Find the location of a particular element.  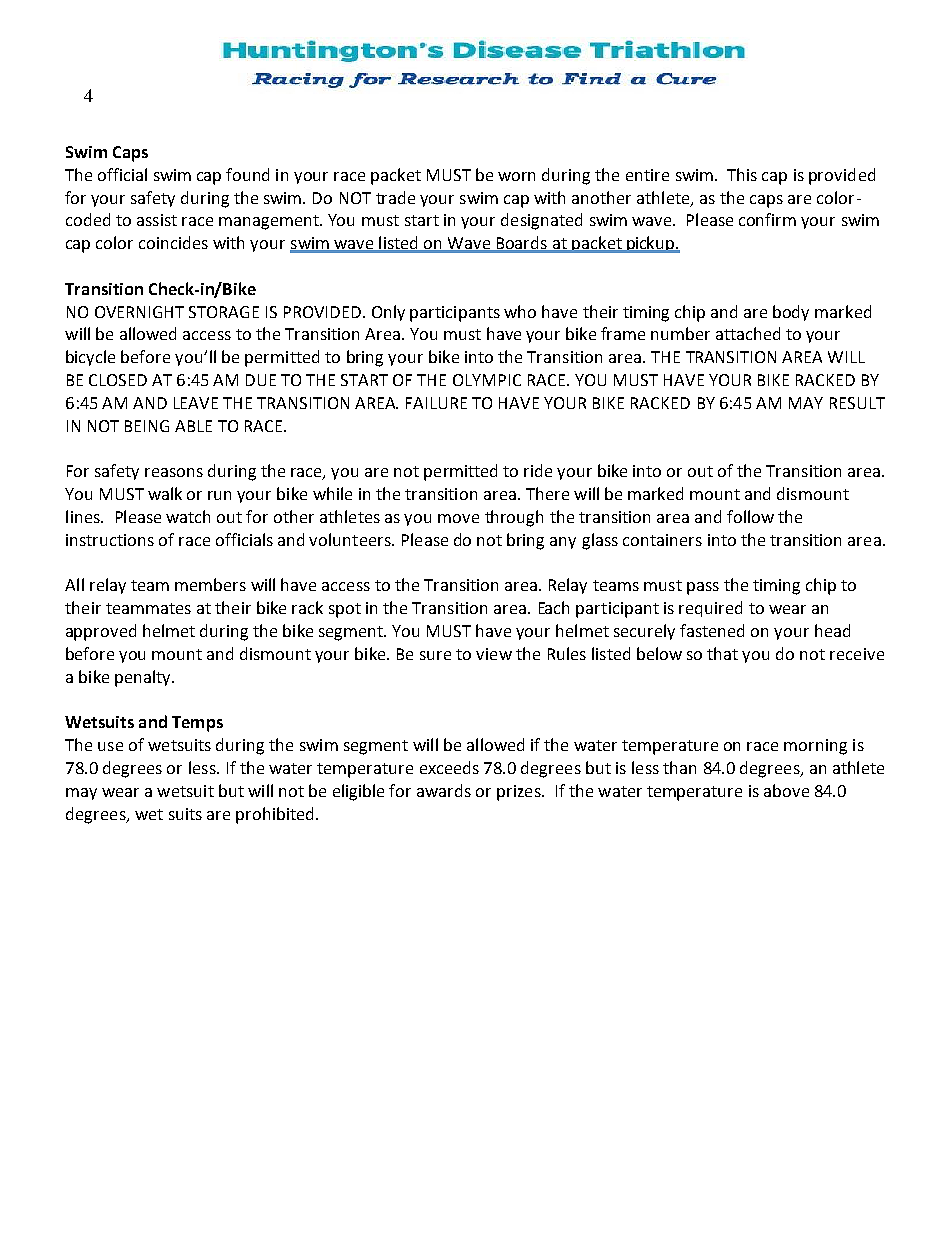

move is located at coordinates (458, 518).
